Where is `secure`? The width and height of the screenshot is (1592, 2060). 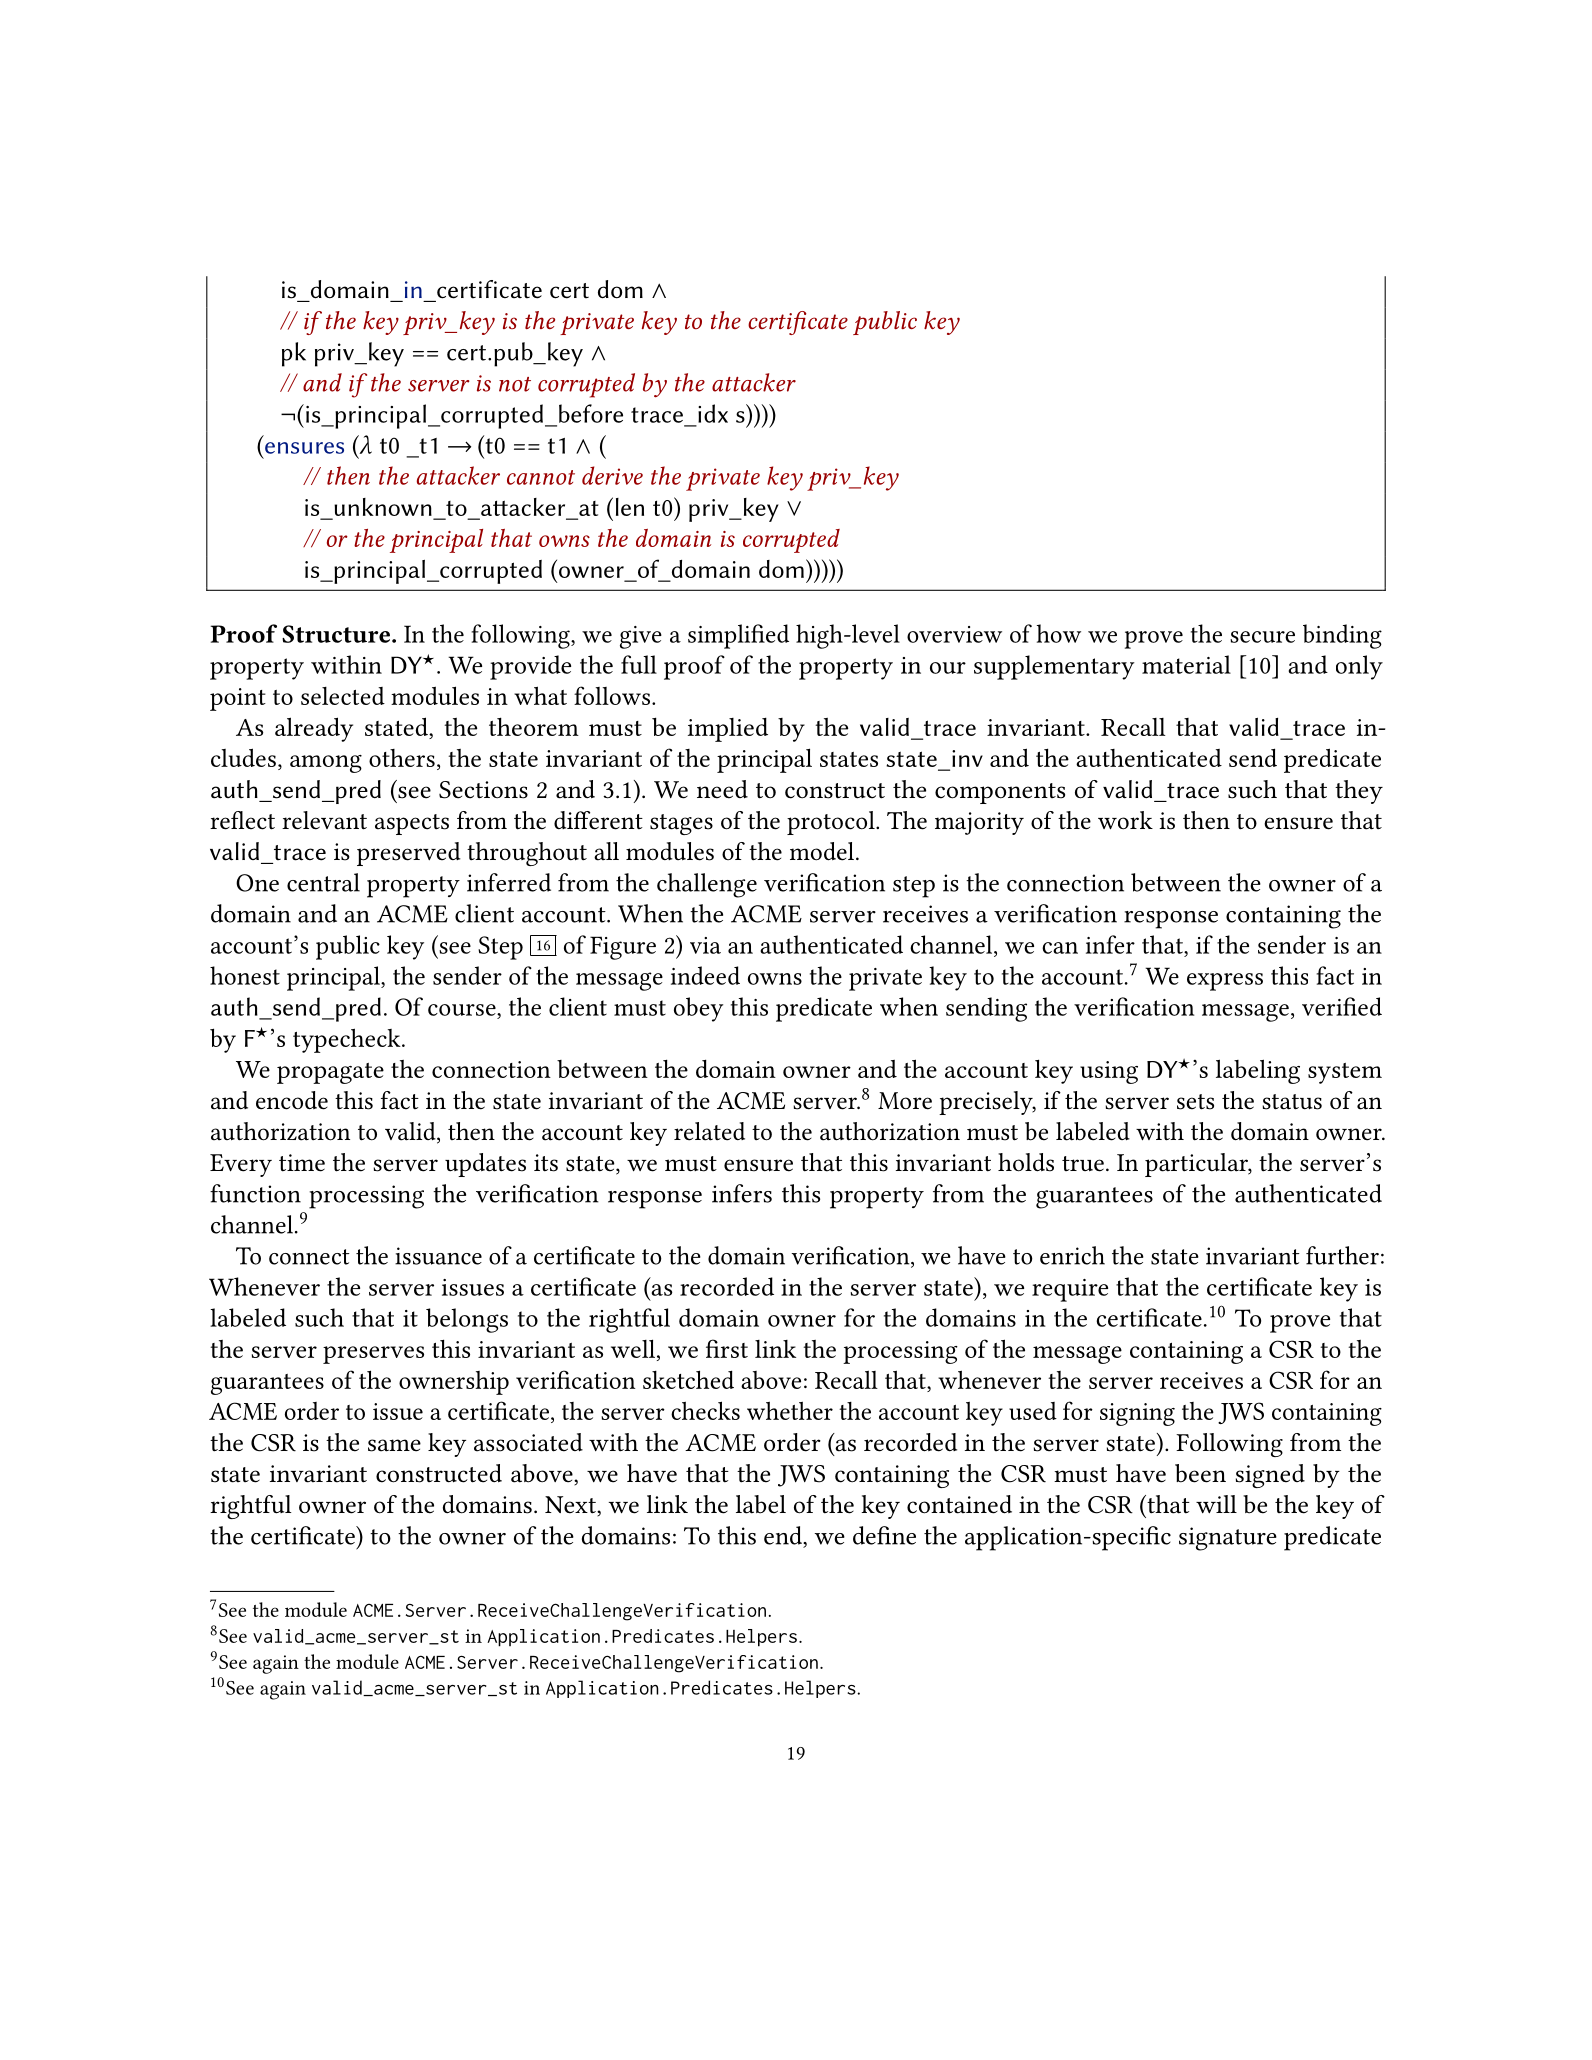 secure is located at coordinates (1262, 637).
